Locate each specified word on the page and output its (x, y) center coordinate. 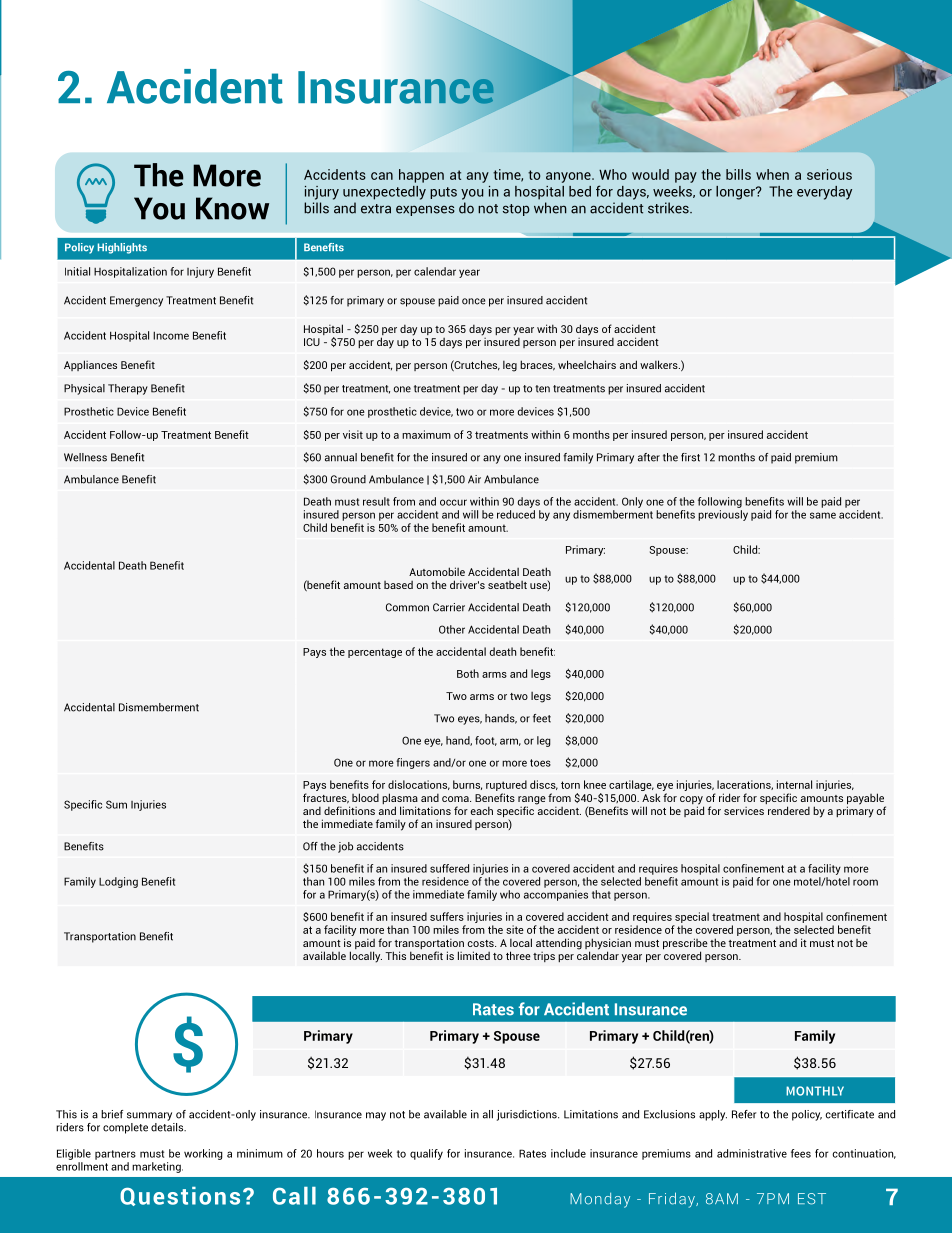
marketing (157, 1167)
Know (232, 208)
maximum (426, 434)
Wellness (85, 457)
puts (443, 193)
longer (736, 193)
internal (794, 784)
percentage (375, 653)
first (690, 457)
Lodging (118, 882)
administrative (752, 1153)
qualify (426, 1154)
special (692, 917)
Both (468, 673)
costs (482, 943)
